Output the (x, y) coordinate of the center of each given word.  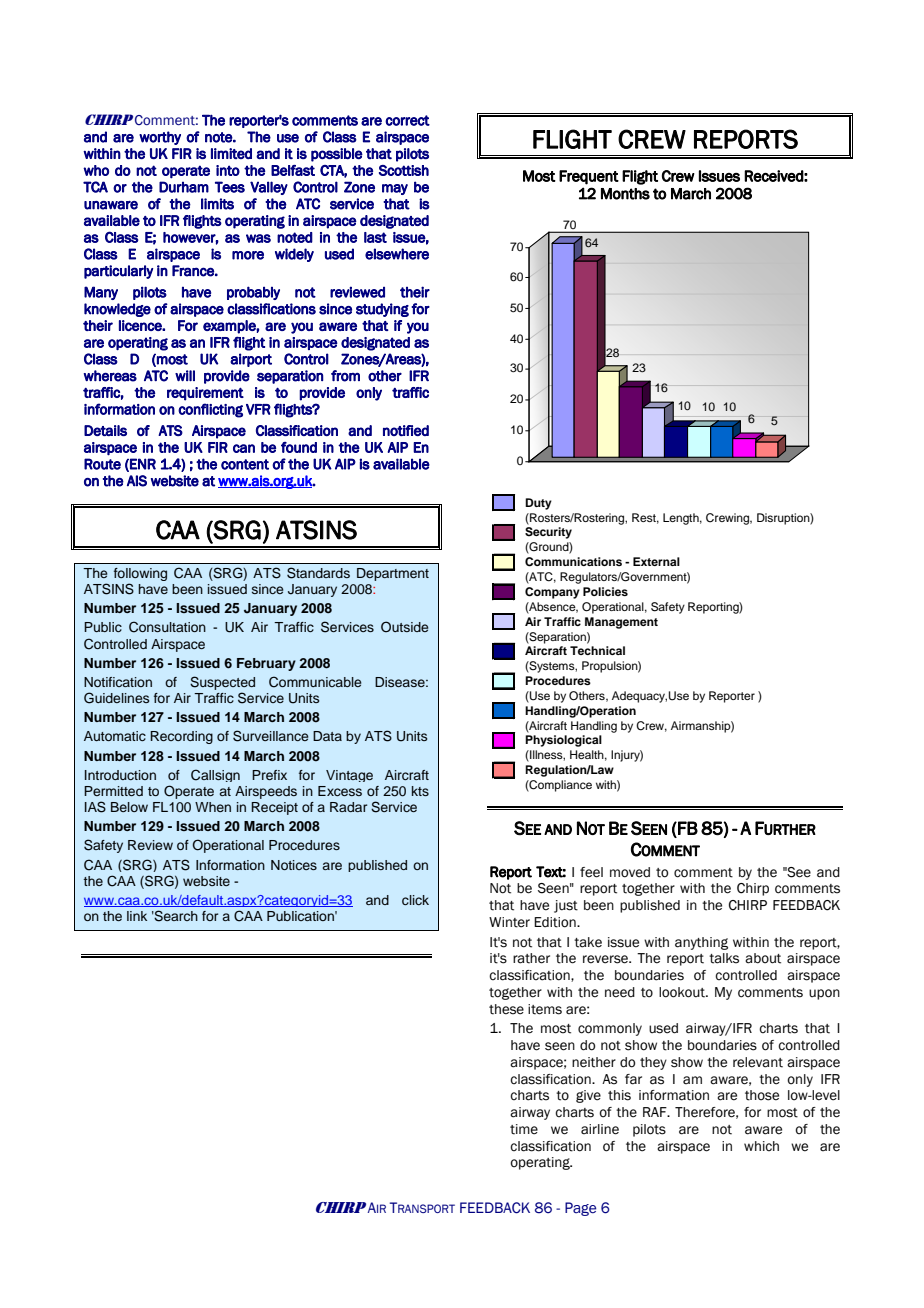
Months (625, 194)
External (656, 561)
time (524, 1129)
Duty (538, 504)
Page (580, 1209)
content (245, 464)
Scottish (404, 170)
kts (420, 791)
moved (630, 872)
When (213, 807)
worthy (160, 138)
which (761, 1146)
